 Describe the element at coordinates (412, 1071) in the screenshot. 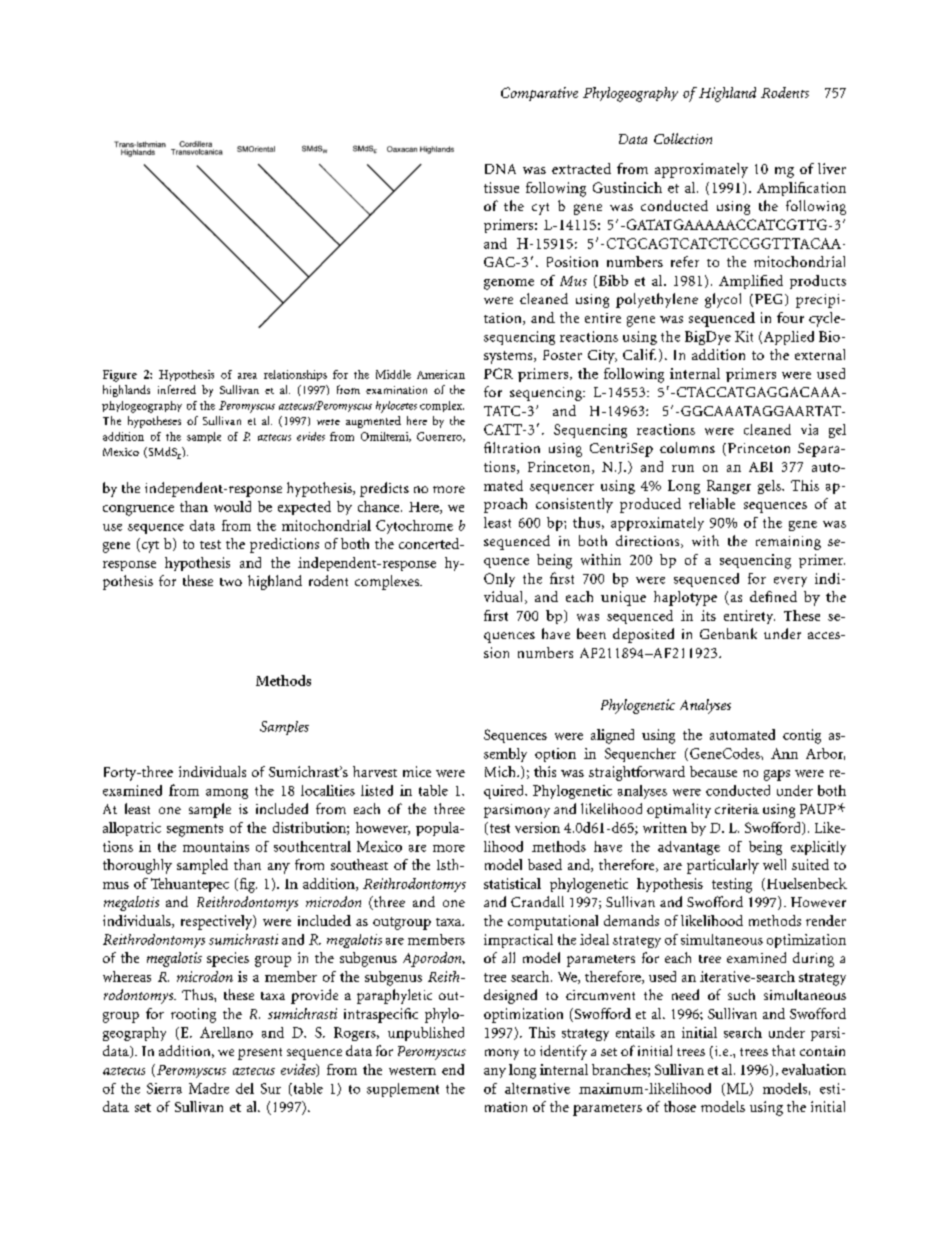

I see `western` at that location.
